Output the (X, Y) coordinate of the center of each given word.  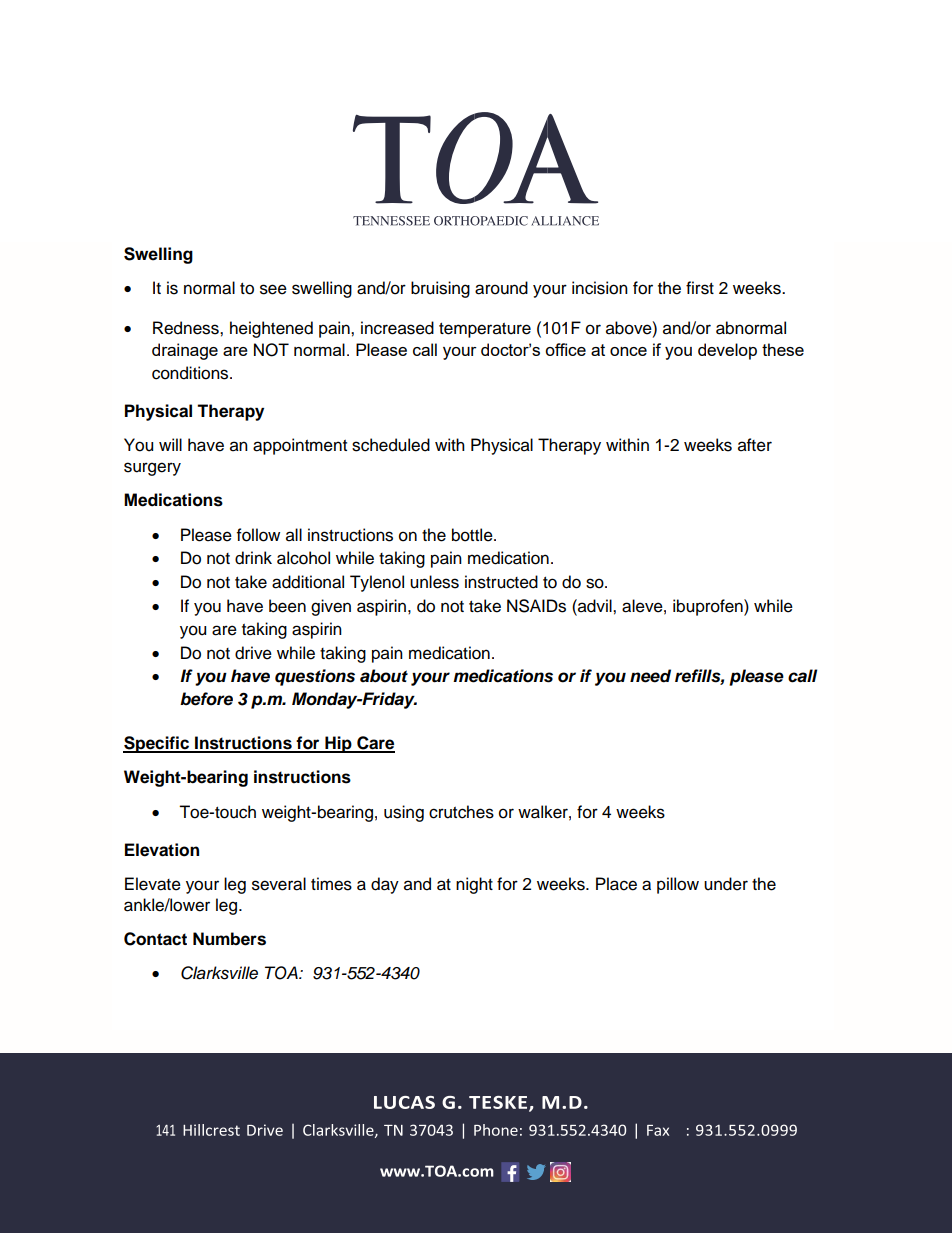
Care (375, 744)
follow (258, 535)
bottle (473, 535)
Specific (157, 744)
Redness (187, 328)
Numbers (229, 939)
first (700, 288)
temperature (485, 330)
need (650, 676)
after (755, 445)
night (474, 885)
